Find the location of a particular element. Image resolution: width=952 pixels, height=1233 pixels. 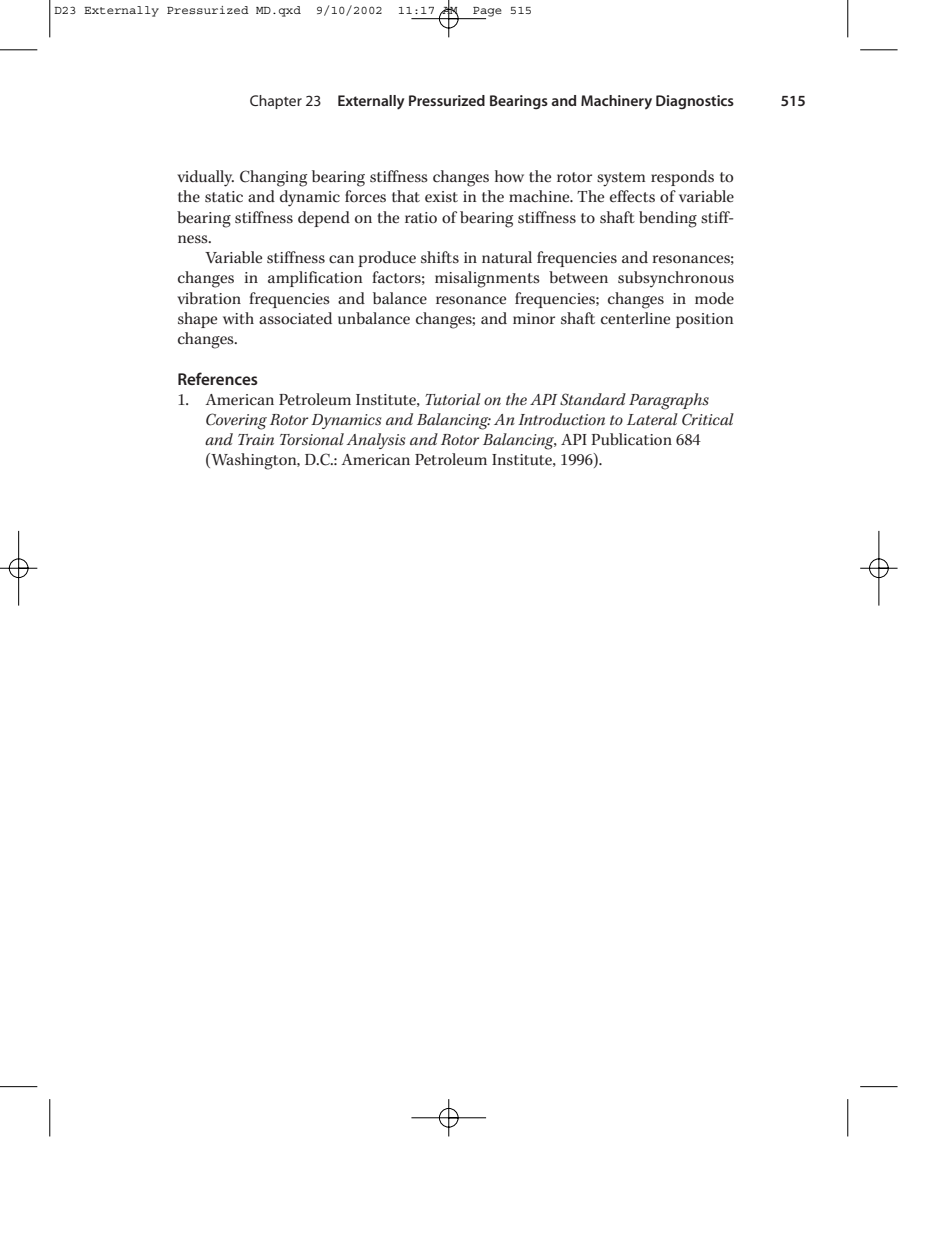

misalignments is located at coordinates (487, 279).
